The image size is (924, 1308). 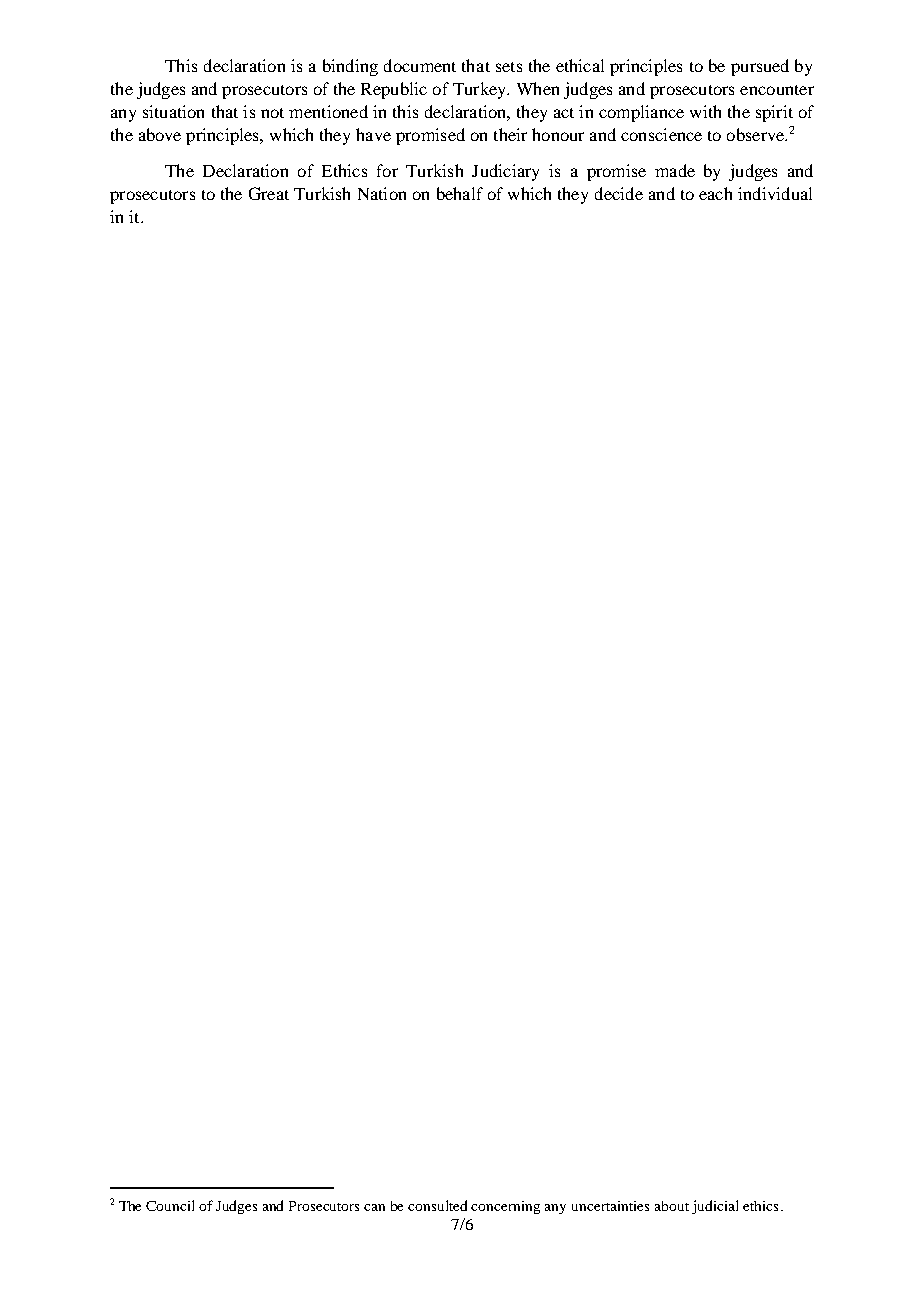 What do you see at coordinates (437, 1205) in the screenshot?
I see `consulted` at bounding box center [437, 1205].
